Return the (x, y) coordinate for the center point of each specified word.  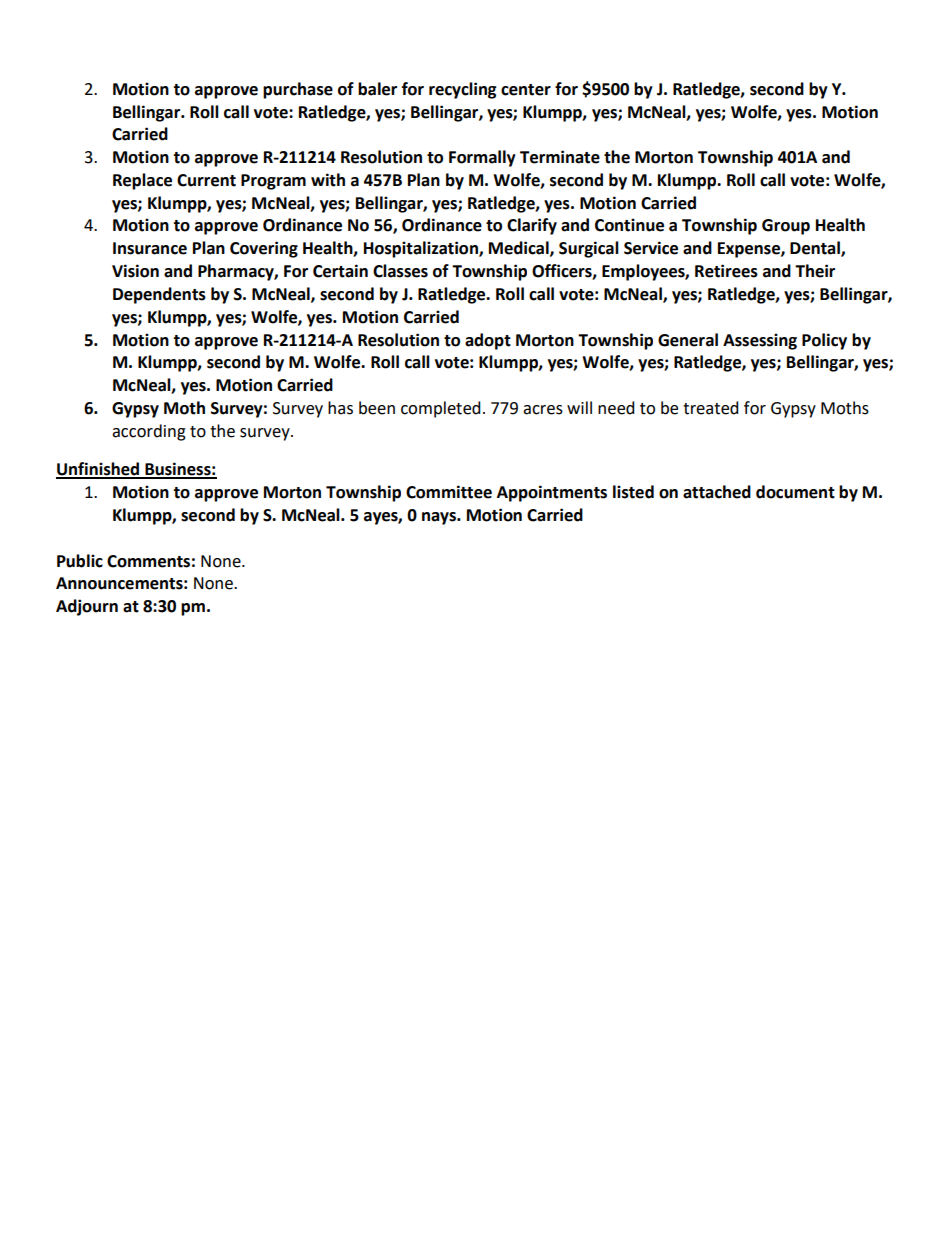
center (526, 90)
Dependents (159, 295)
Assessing (760, 341)
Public (80, 561)
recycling (463, 90)
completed (441, 409)
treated (711, 408)
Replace (142, 181)
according (149, 432)
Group (786, 227)
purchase (298, 90)
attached (717, 492)
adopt (488, 341)
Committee (449, 492)
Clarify (532, 226)
